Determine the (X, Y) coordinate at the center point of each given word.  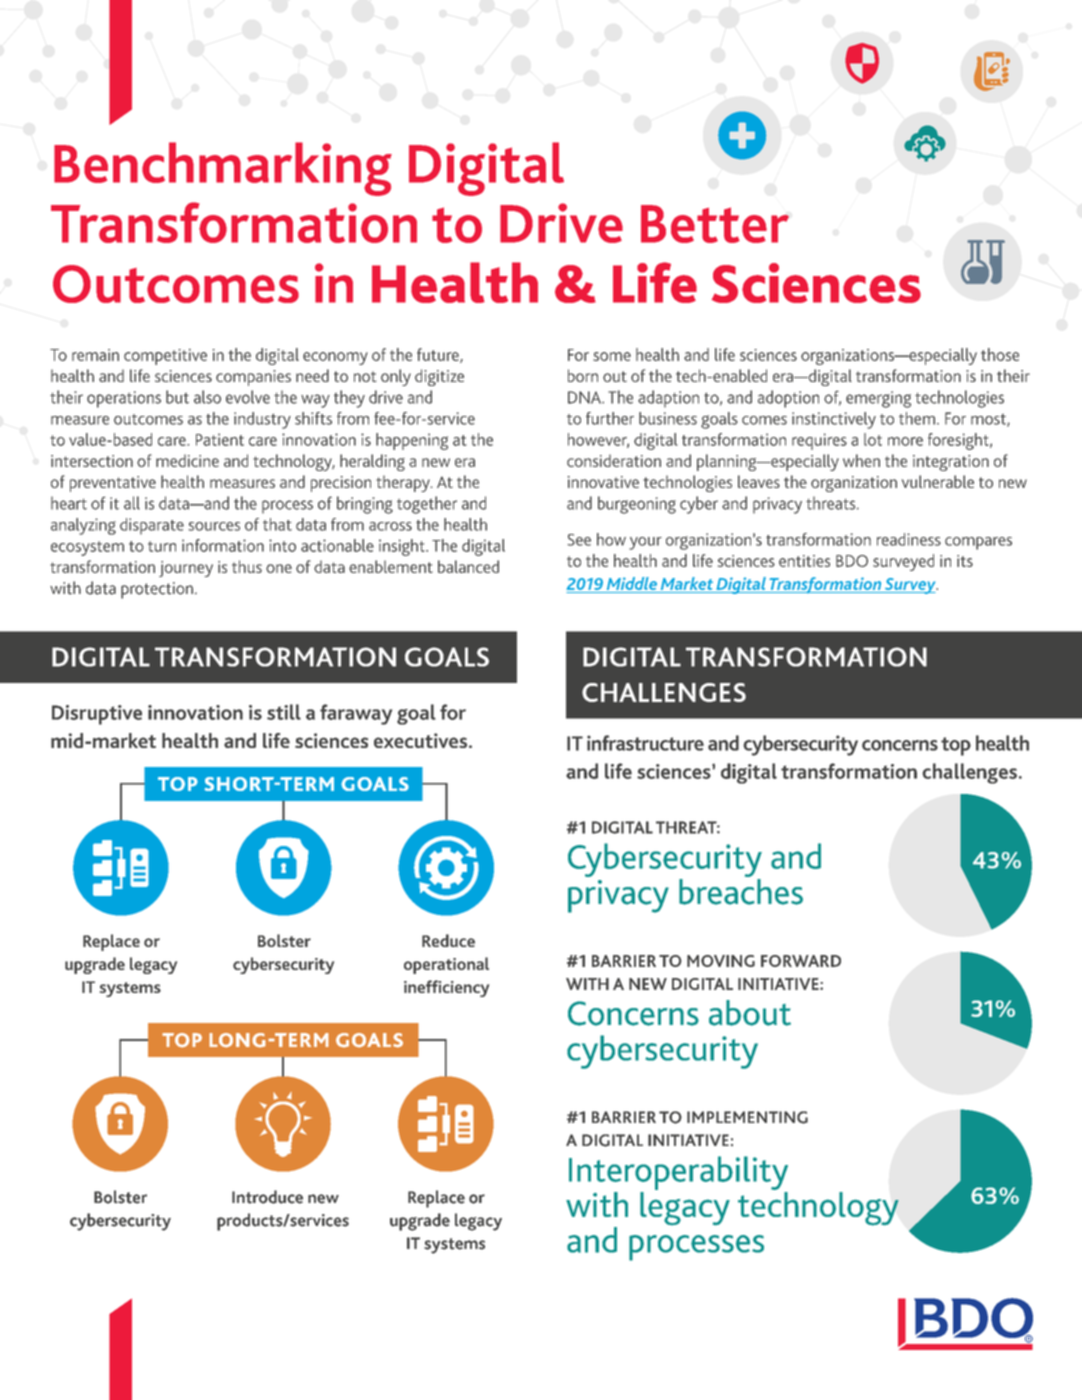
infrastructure (645, 743)
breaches (741, 890)
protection (157, 590)
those (1000, 354)
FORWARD (801, 961)
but (177, 397)
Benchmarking (223, 169)
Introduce (267, 1197)
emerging (878, 399)
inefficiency (446, 988)
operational (446, 965)
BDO (852, 561)
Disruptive (97, 715)
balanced (468, 566)
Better (715, 224)
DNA (585, 397)
